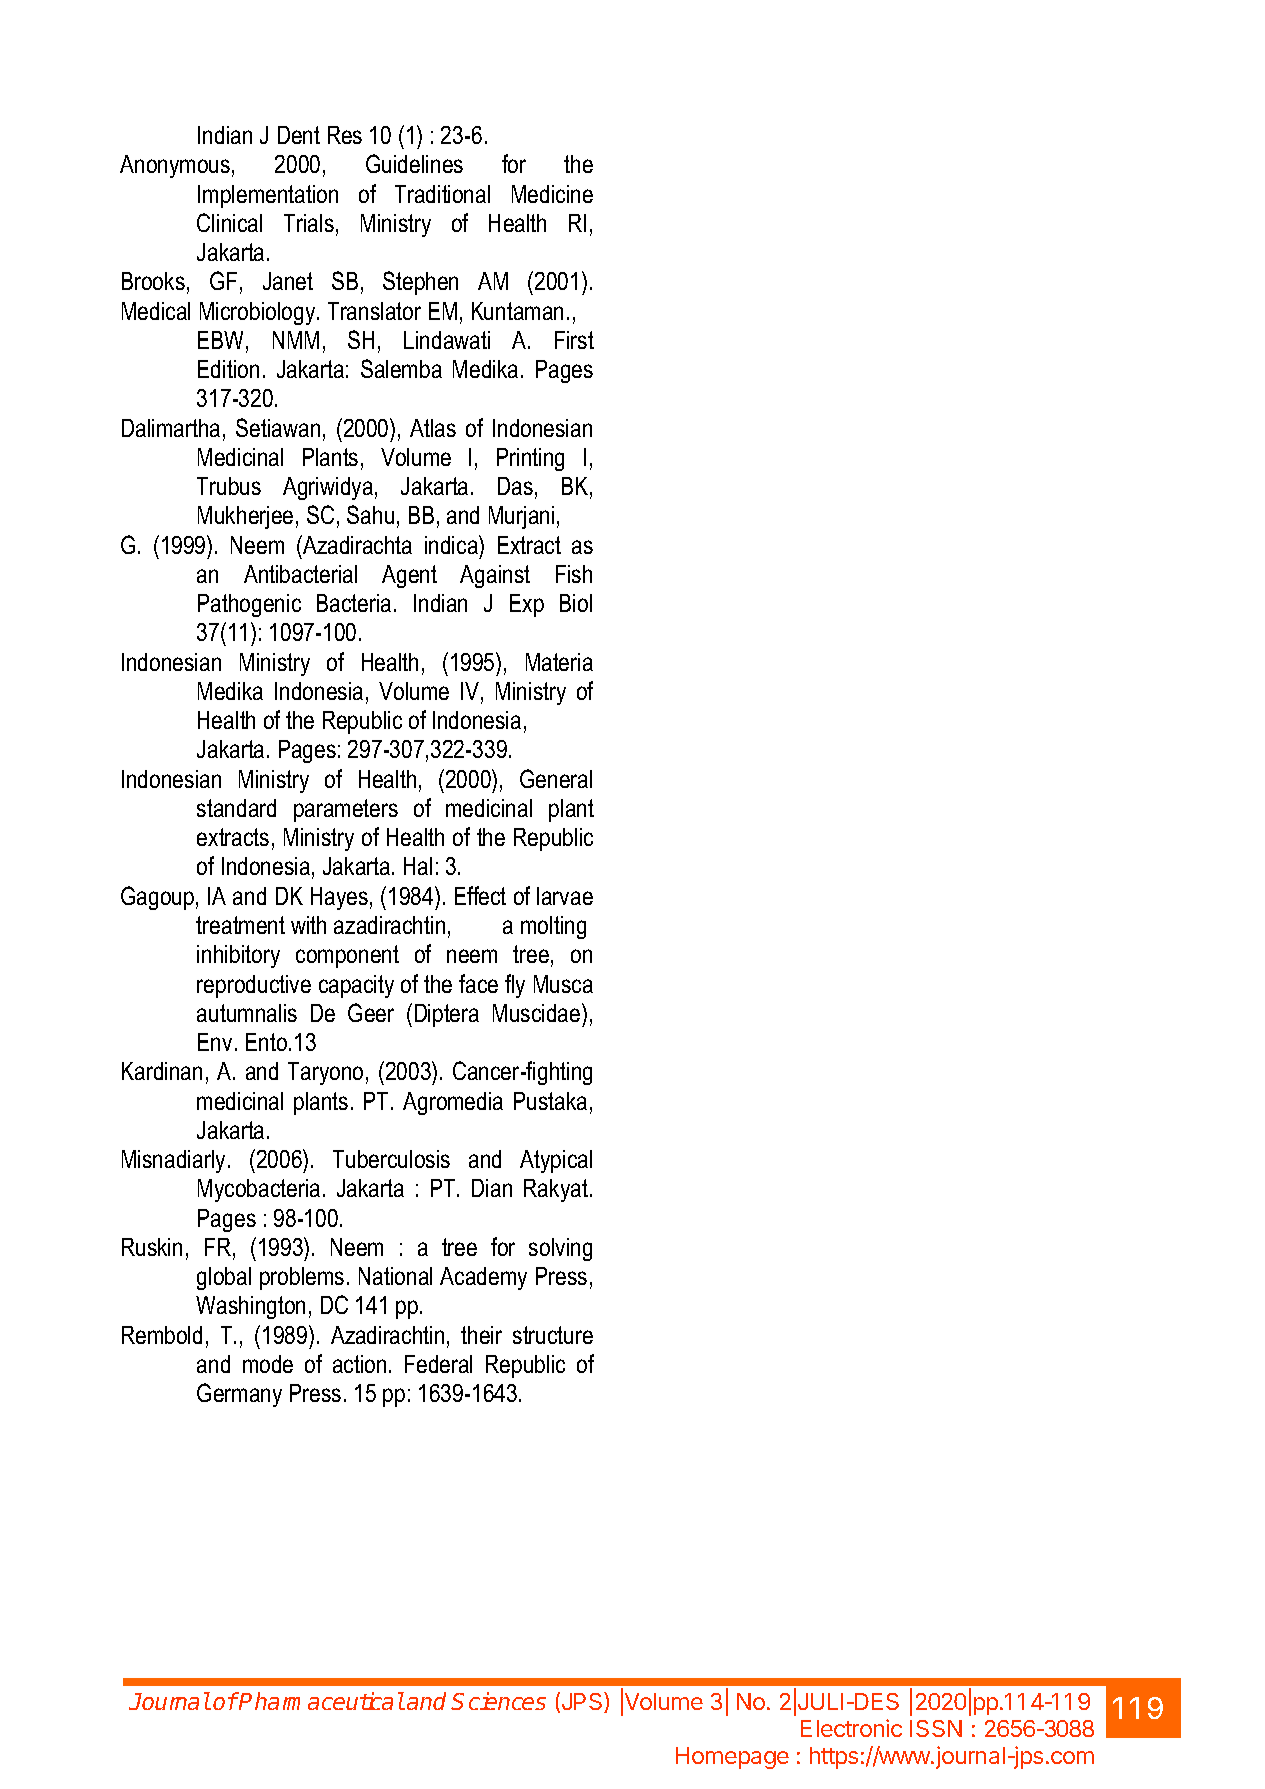 Image resolution: width=1265 pixels, height=1789 pixels. Describe the element at coordinates (321, 1701) in the screenshot. I see `Pharmaceutical` at that location.
